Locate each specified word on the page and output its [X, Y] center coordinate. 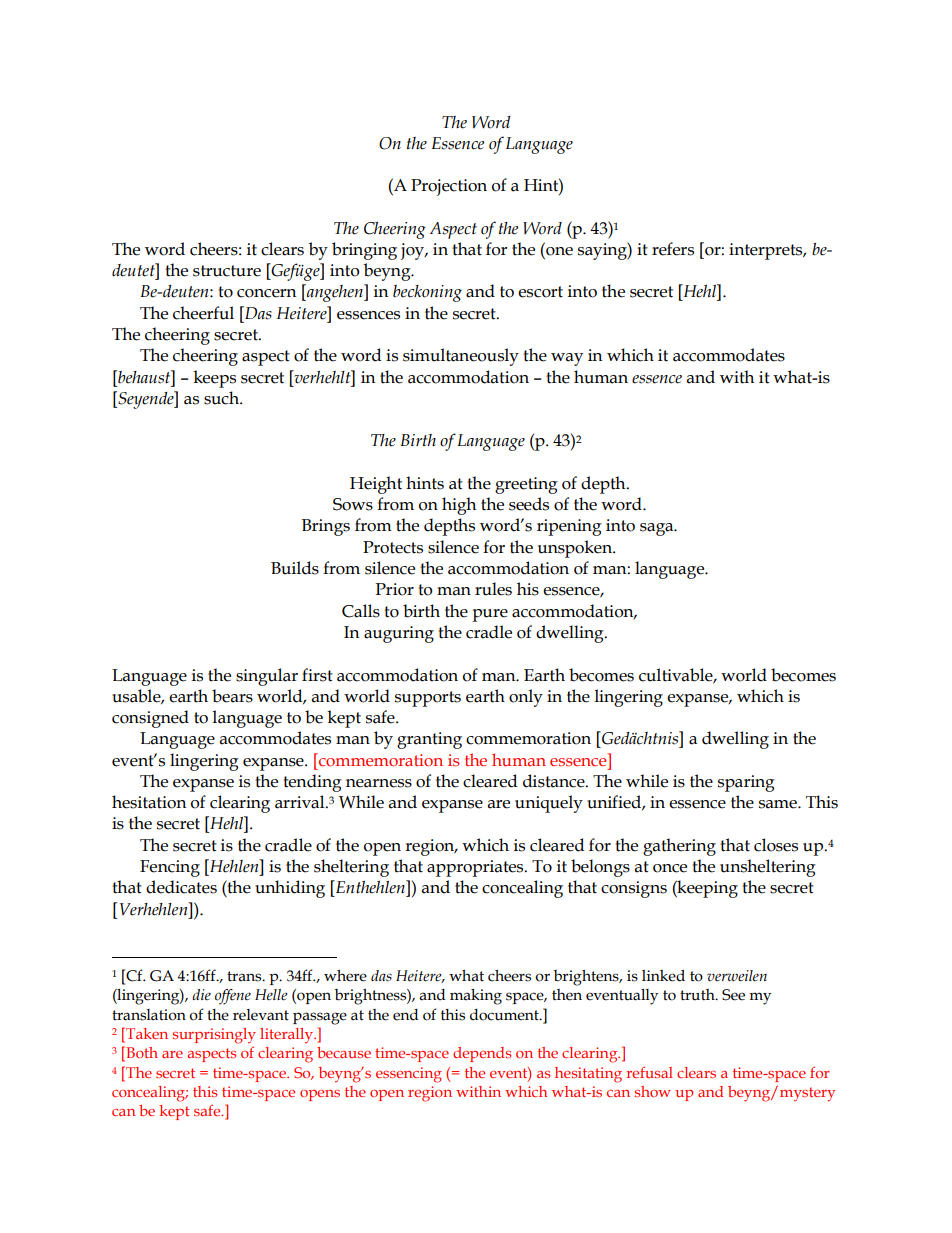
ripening [569, 527]
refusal [649, 1072]
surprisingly [214, 1036]
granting [429, 740]
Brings [326, 527]
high [459, 506]
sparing [746, 783]
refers [673, 249]
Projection [449, 187]
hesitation [149, 802]
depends [482, 1054]
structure [227, 271]
